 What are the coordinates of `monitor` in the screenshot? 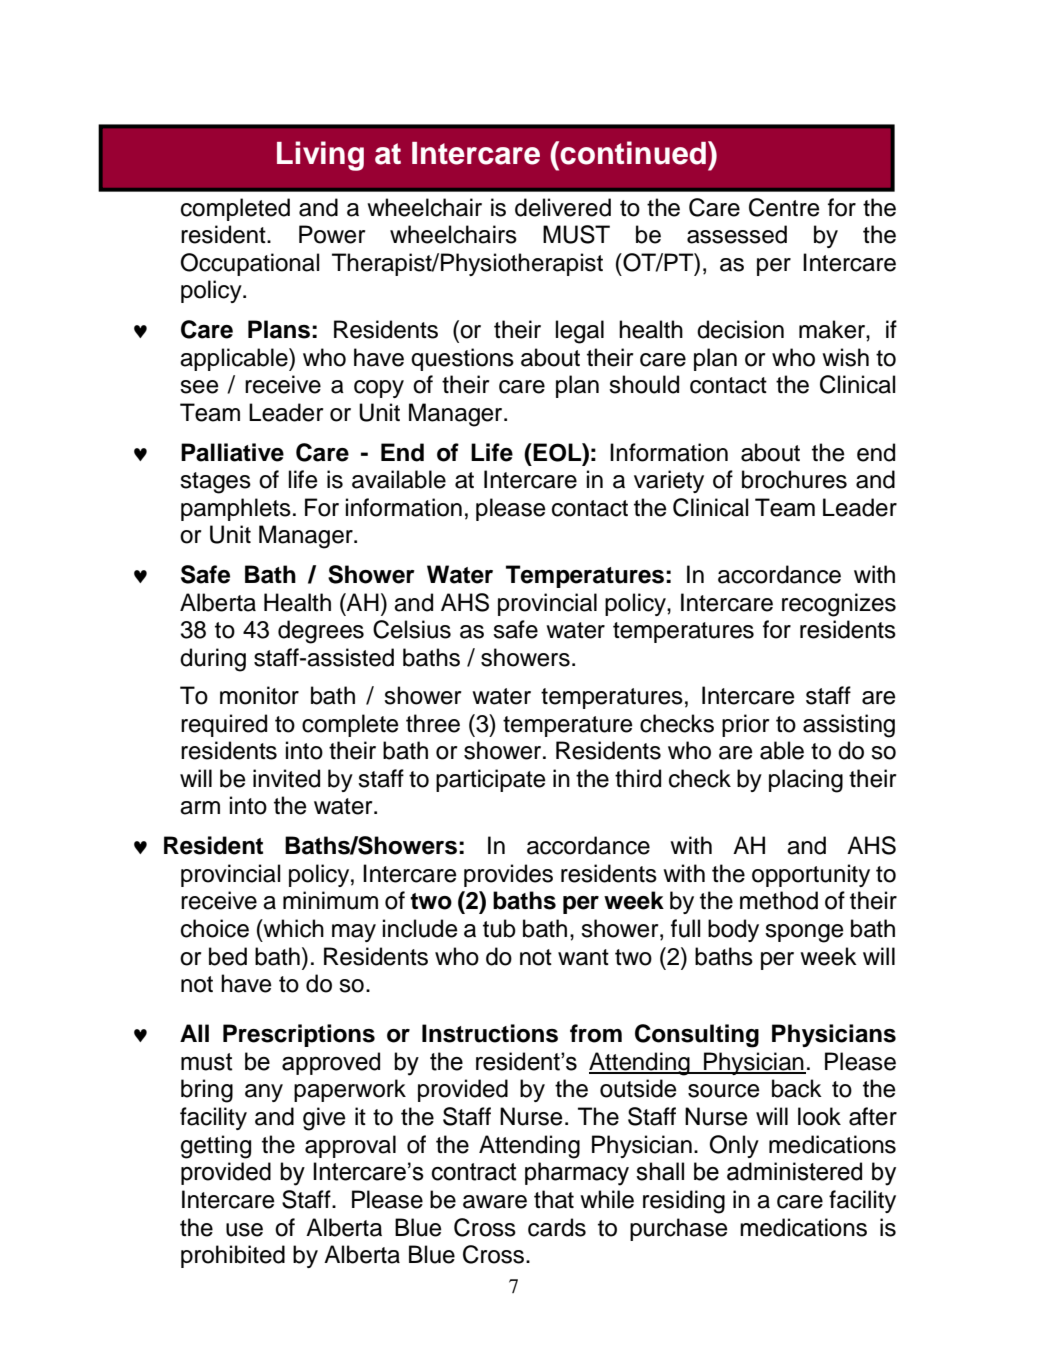 It's located at (259, 695).
